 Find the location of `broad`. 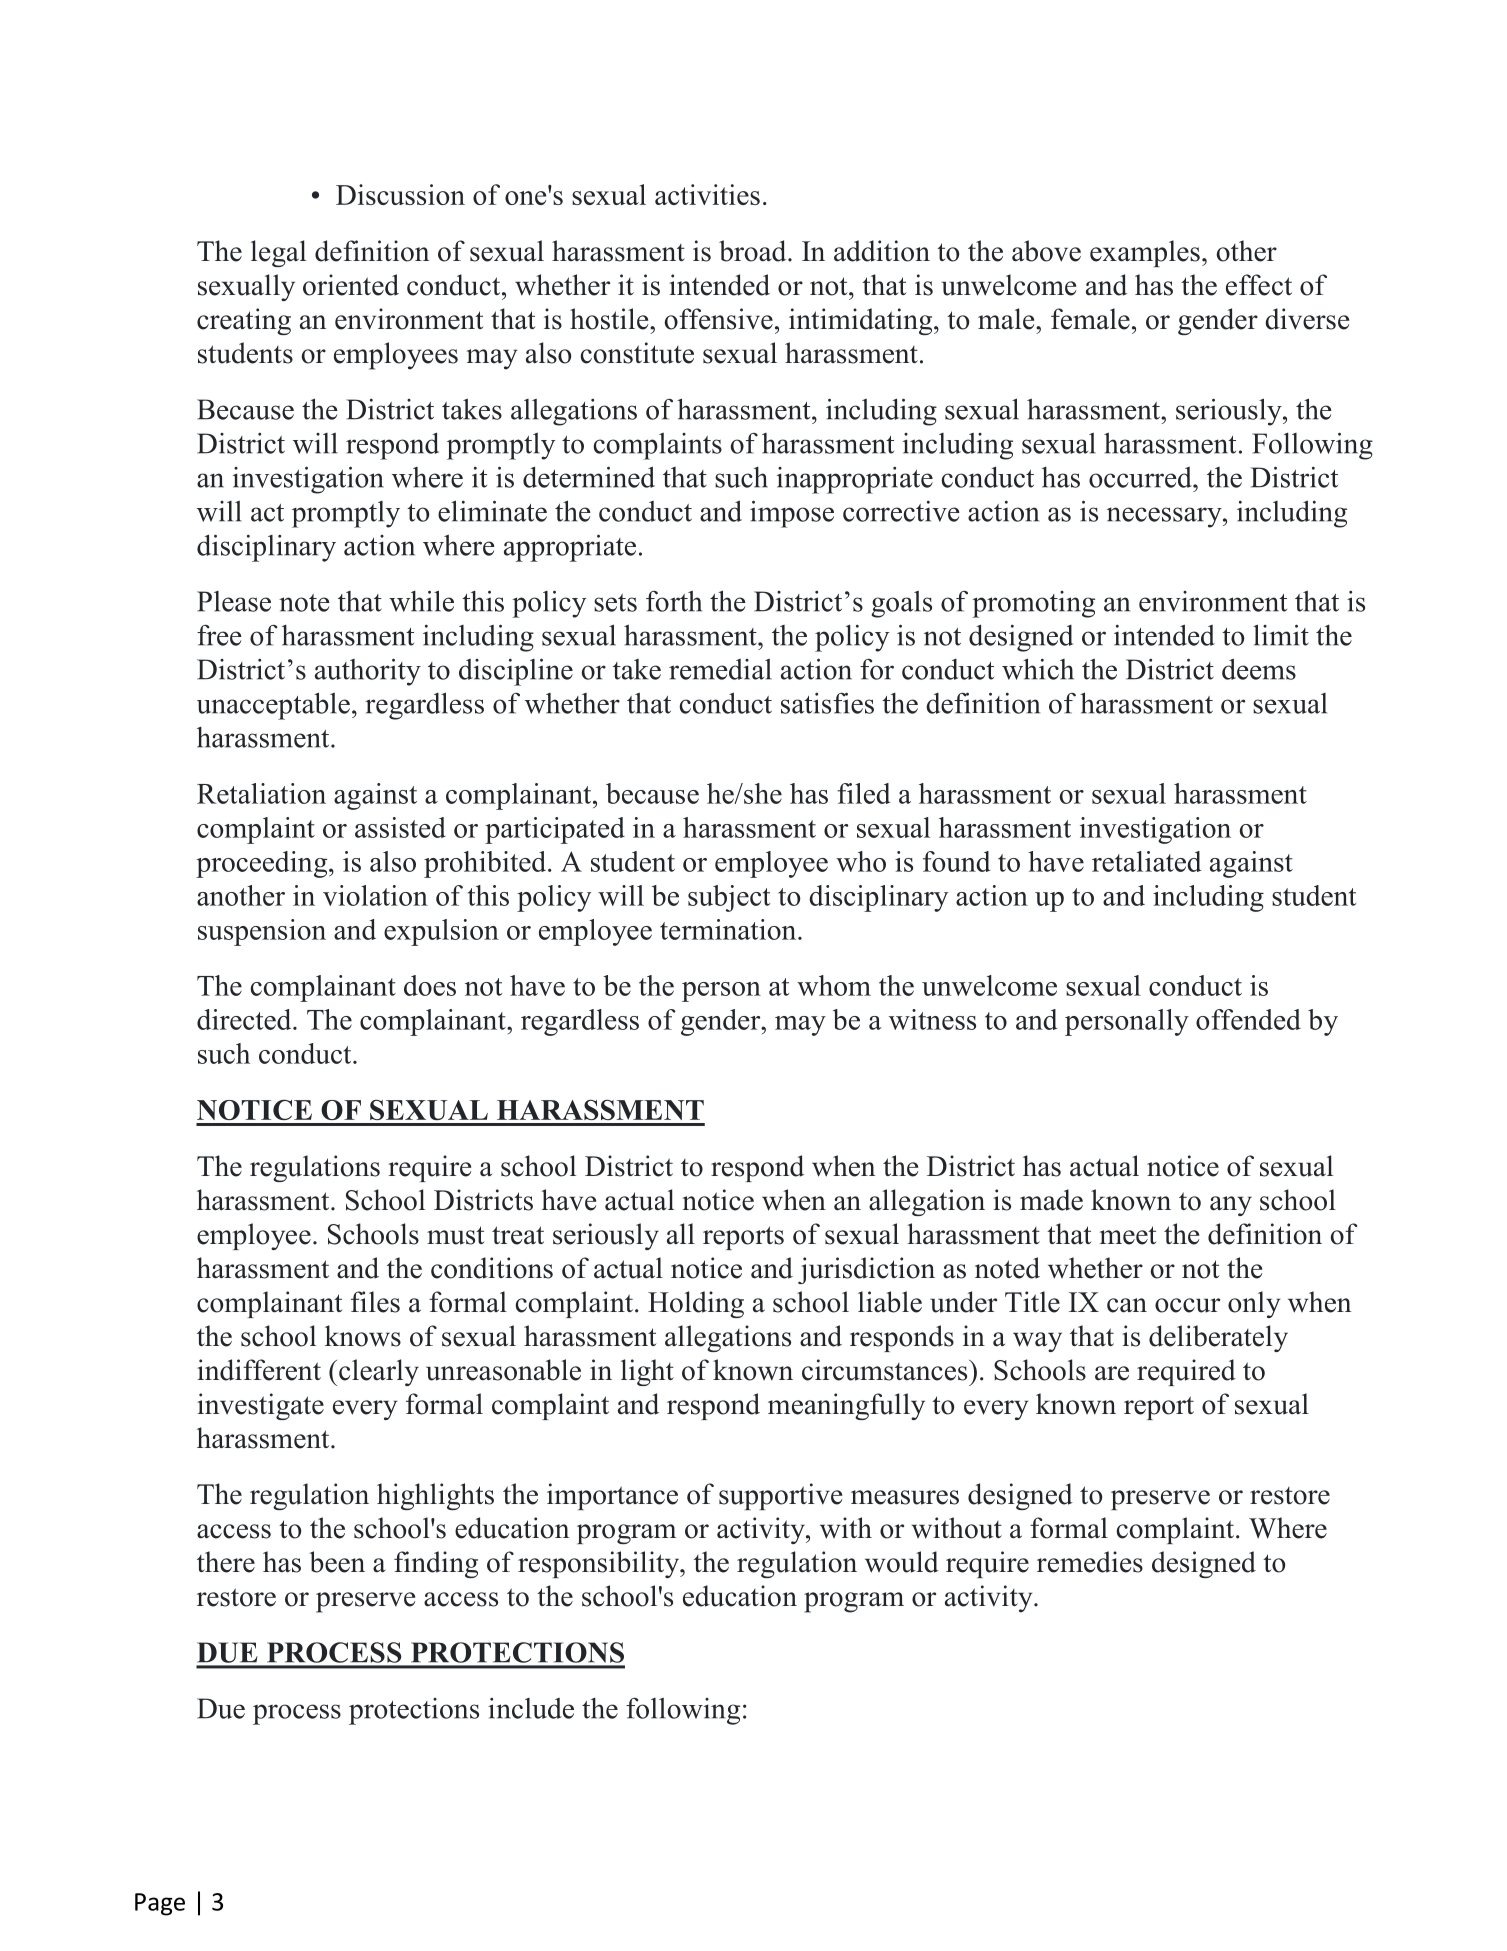

broad is located at coordinates (754, 251).
